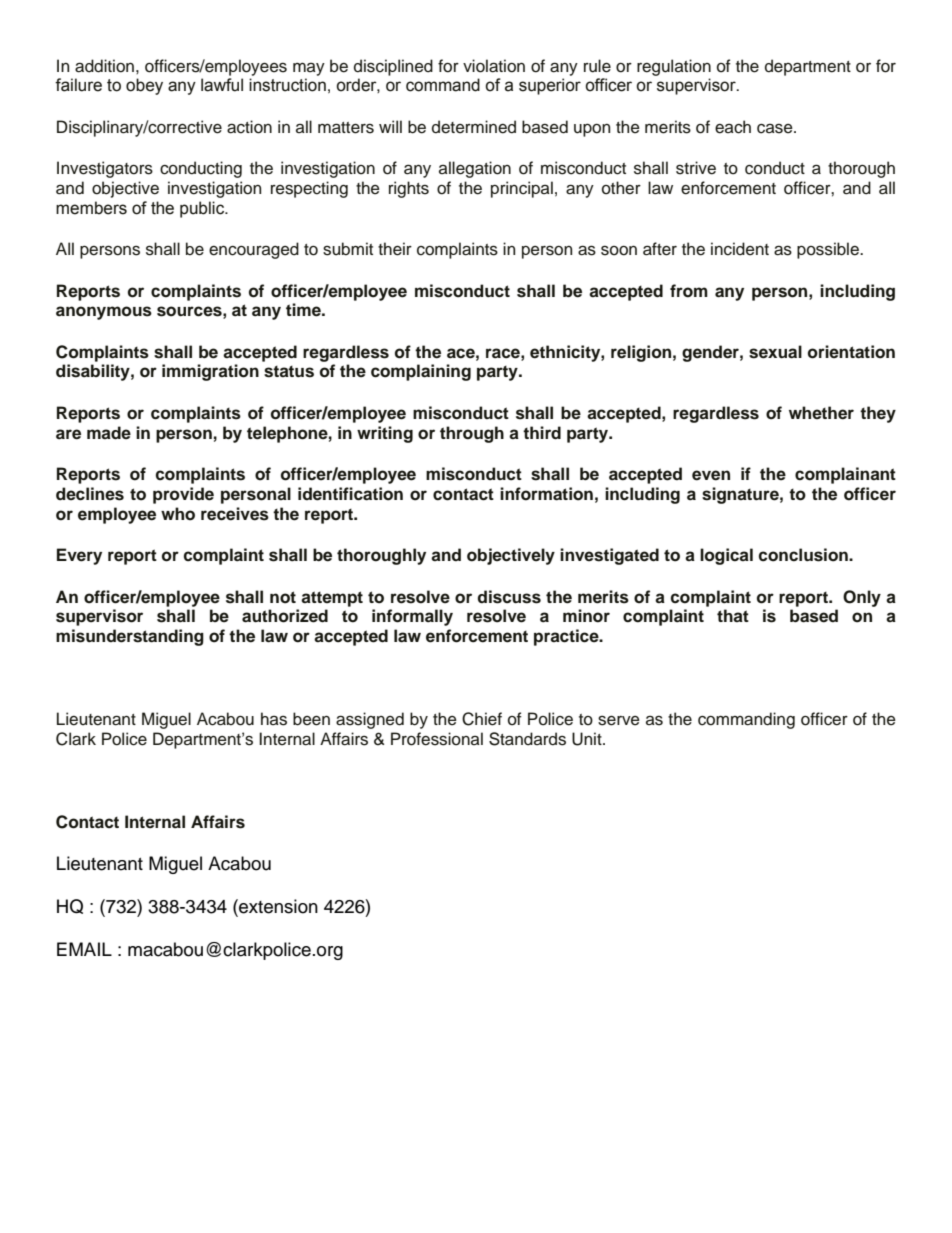 The width and height of the screenshot is (952, 1233). What do you see at coordinates (776, 128) in the screenshot?
I see `case` at bounding box center [776, 128].
